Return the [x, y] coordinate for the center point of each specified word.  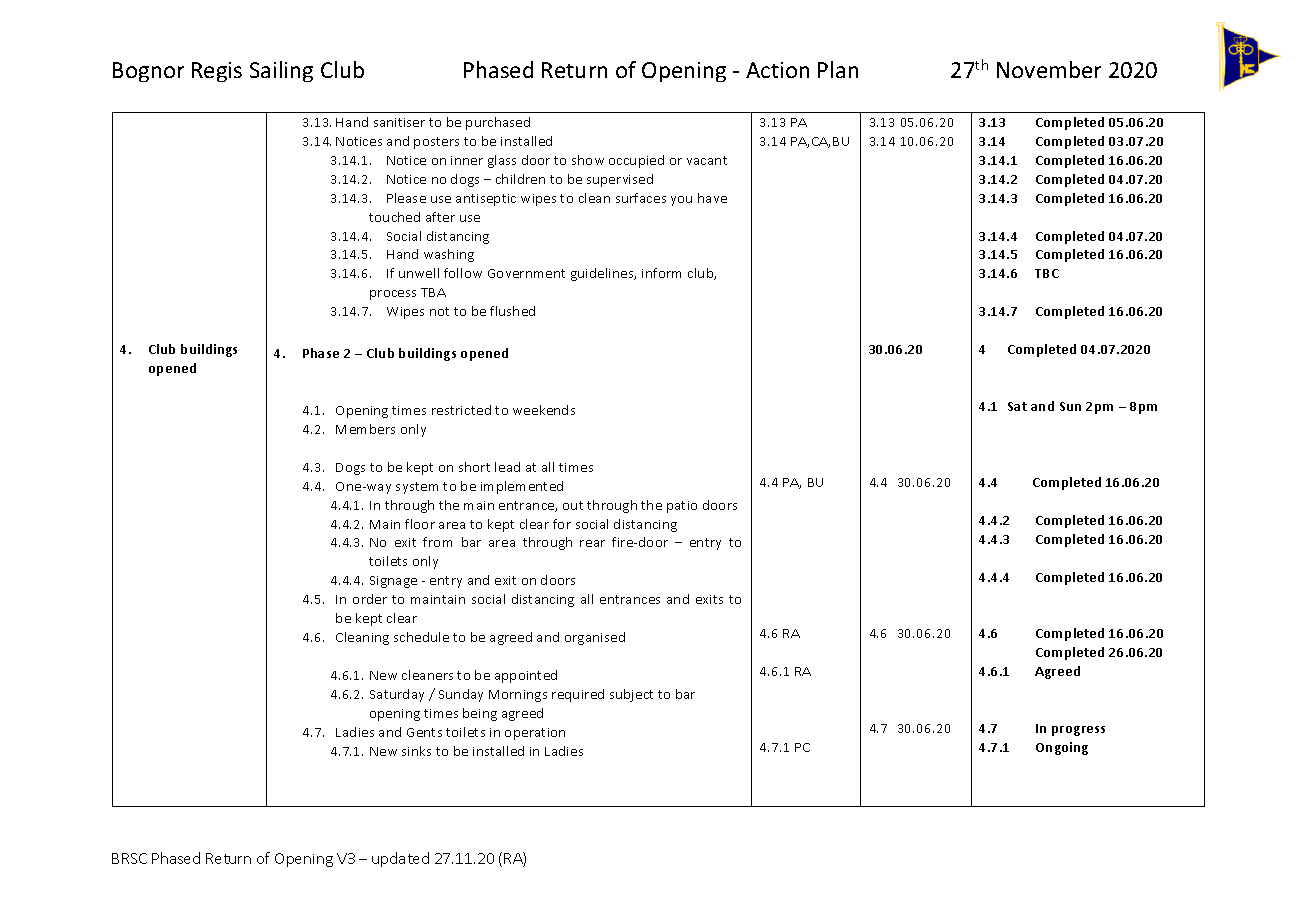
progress [1078, 731]
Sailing [281, 71]
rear [592, 543]
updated [400, 859]
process [393, 295]
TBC [1047, 273]
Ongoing [1062, 748]
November [1049, 69]
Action [777, 70]
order [370, 599]
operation [535, 734]
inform [661, 273]
